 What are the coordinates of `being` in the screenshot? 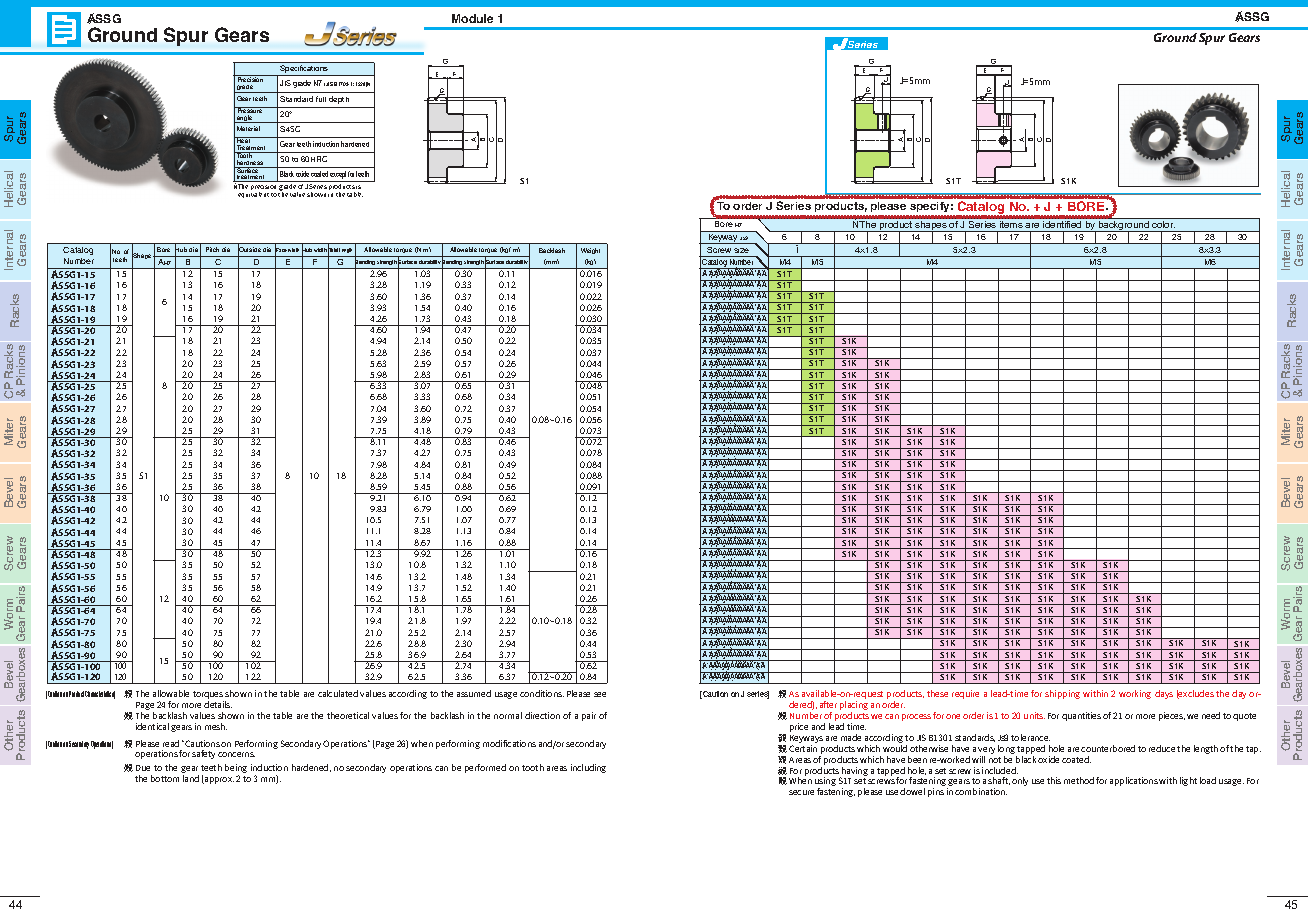 It's located at (236, 770).
